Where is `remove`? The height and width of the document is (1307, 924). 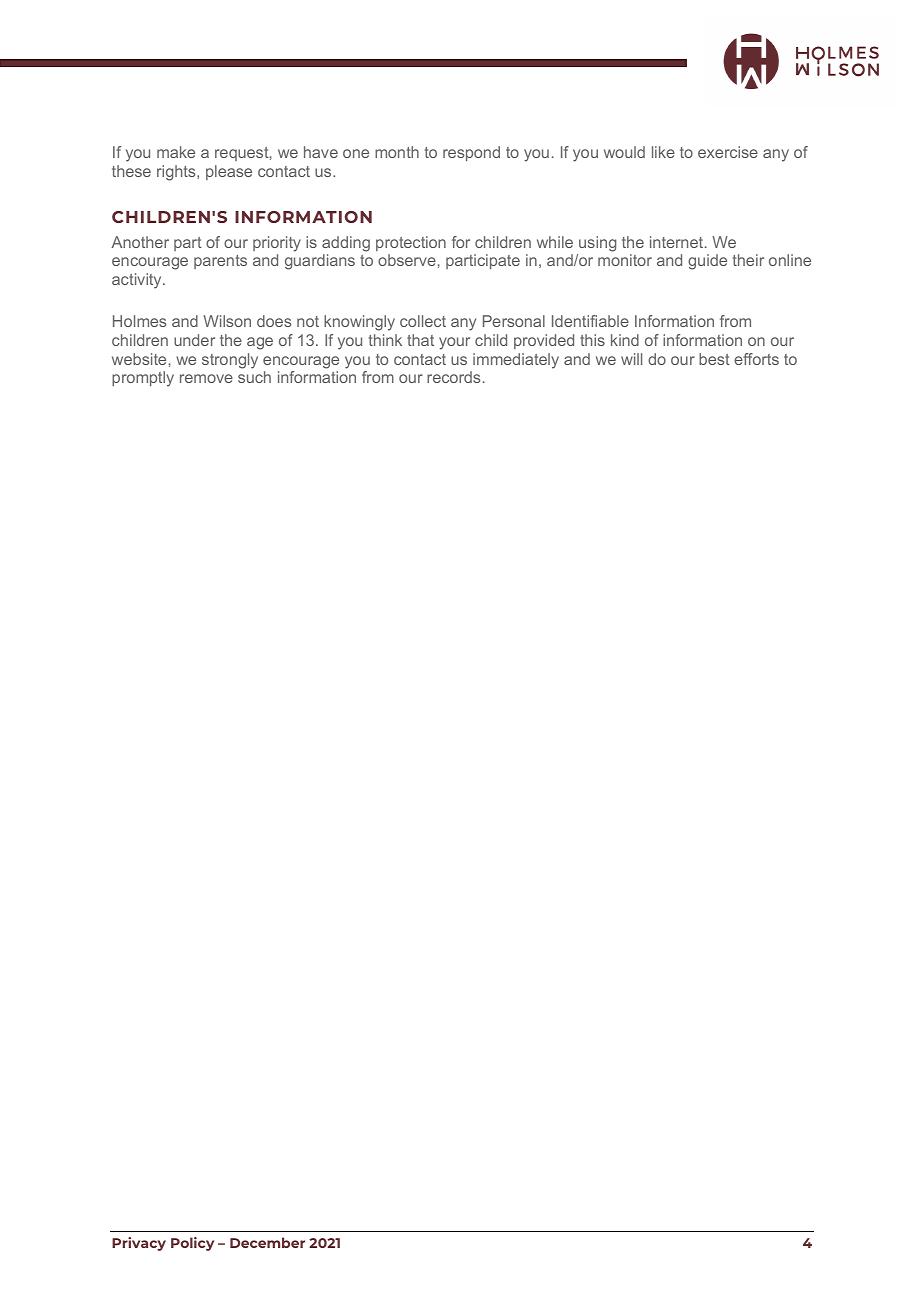 remove is located at coordinates (206, 378).
